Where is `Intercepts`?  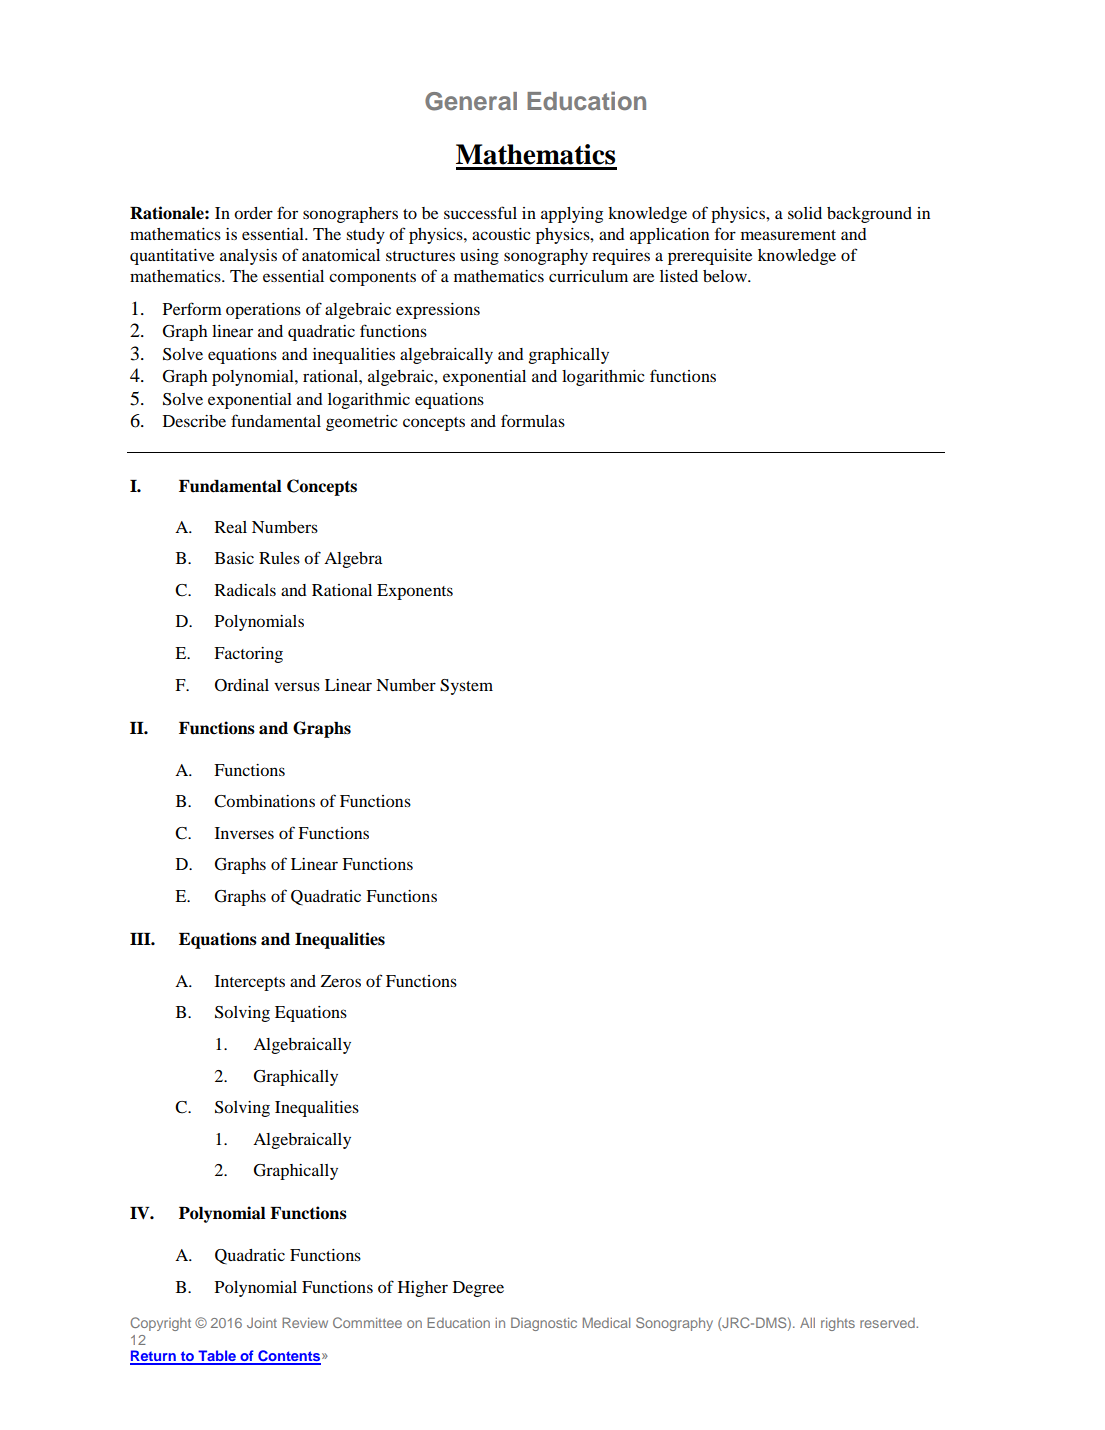 Intercepts is located at coordinates (250, 983).
